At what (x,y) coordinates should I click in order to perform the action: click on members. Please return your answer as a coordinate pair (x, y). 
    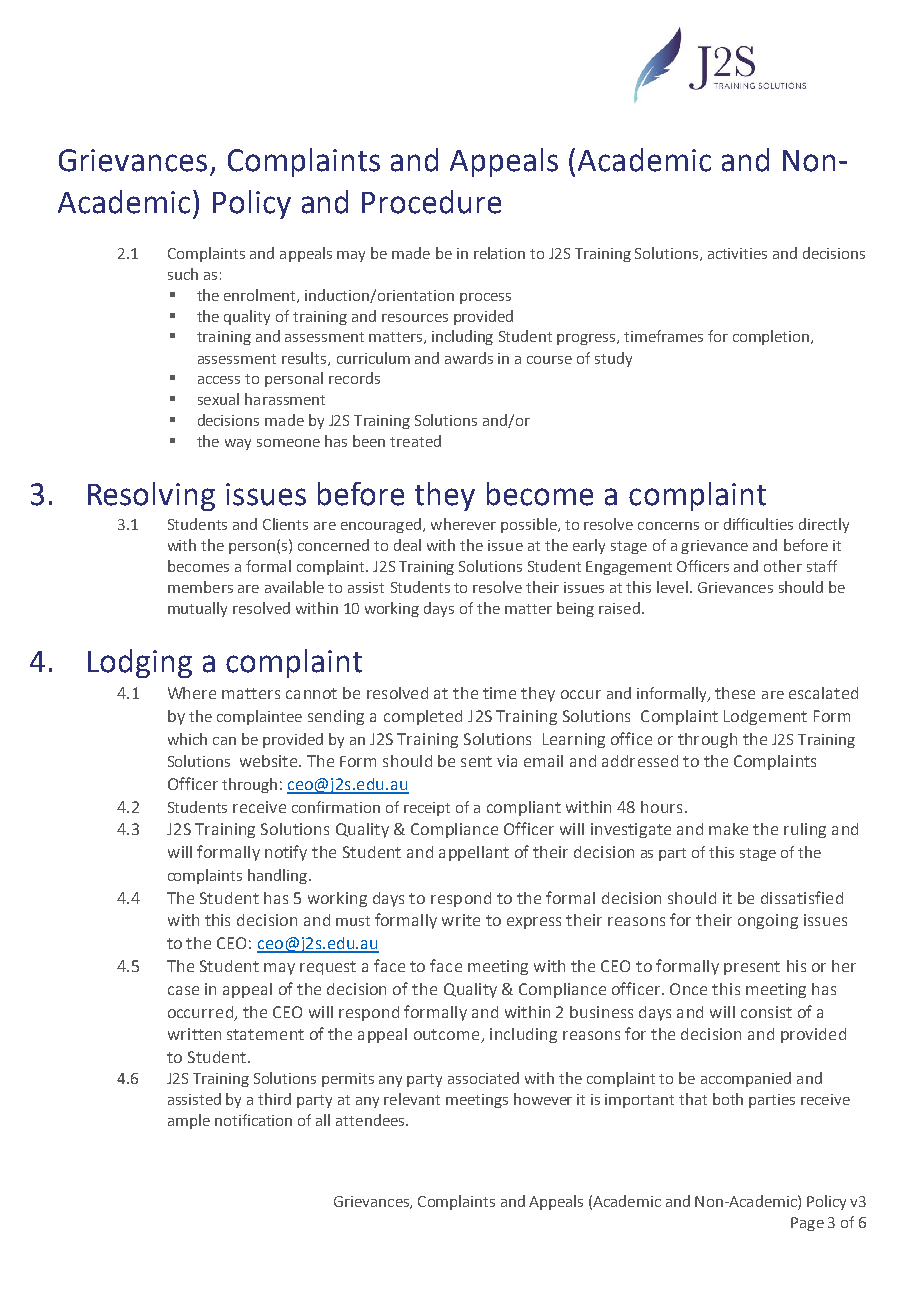
    Looking at the image, I should click on (200, 587).
